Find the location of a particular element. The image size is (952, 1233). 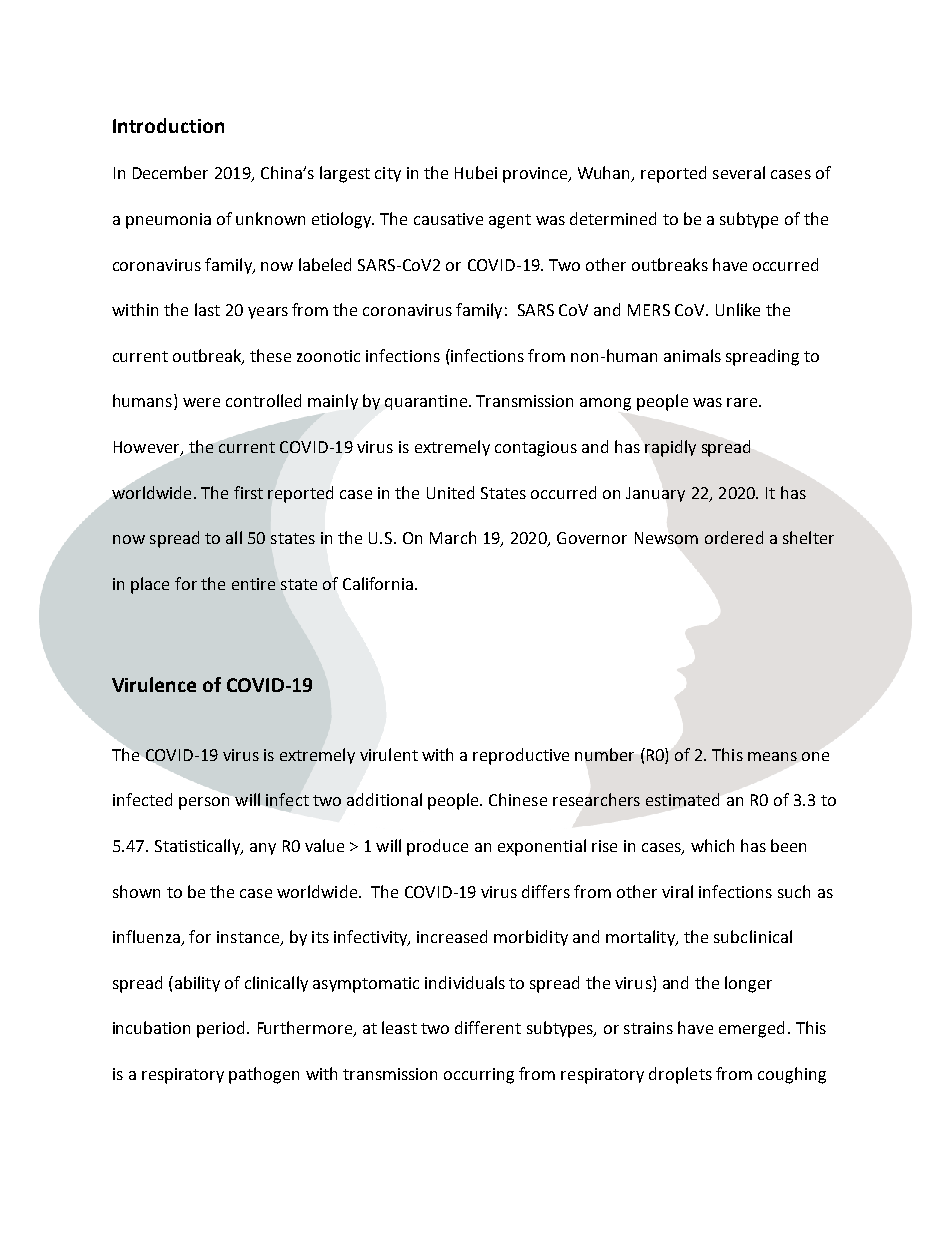

different is located at coordinates (488, 1027).
